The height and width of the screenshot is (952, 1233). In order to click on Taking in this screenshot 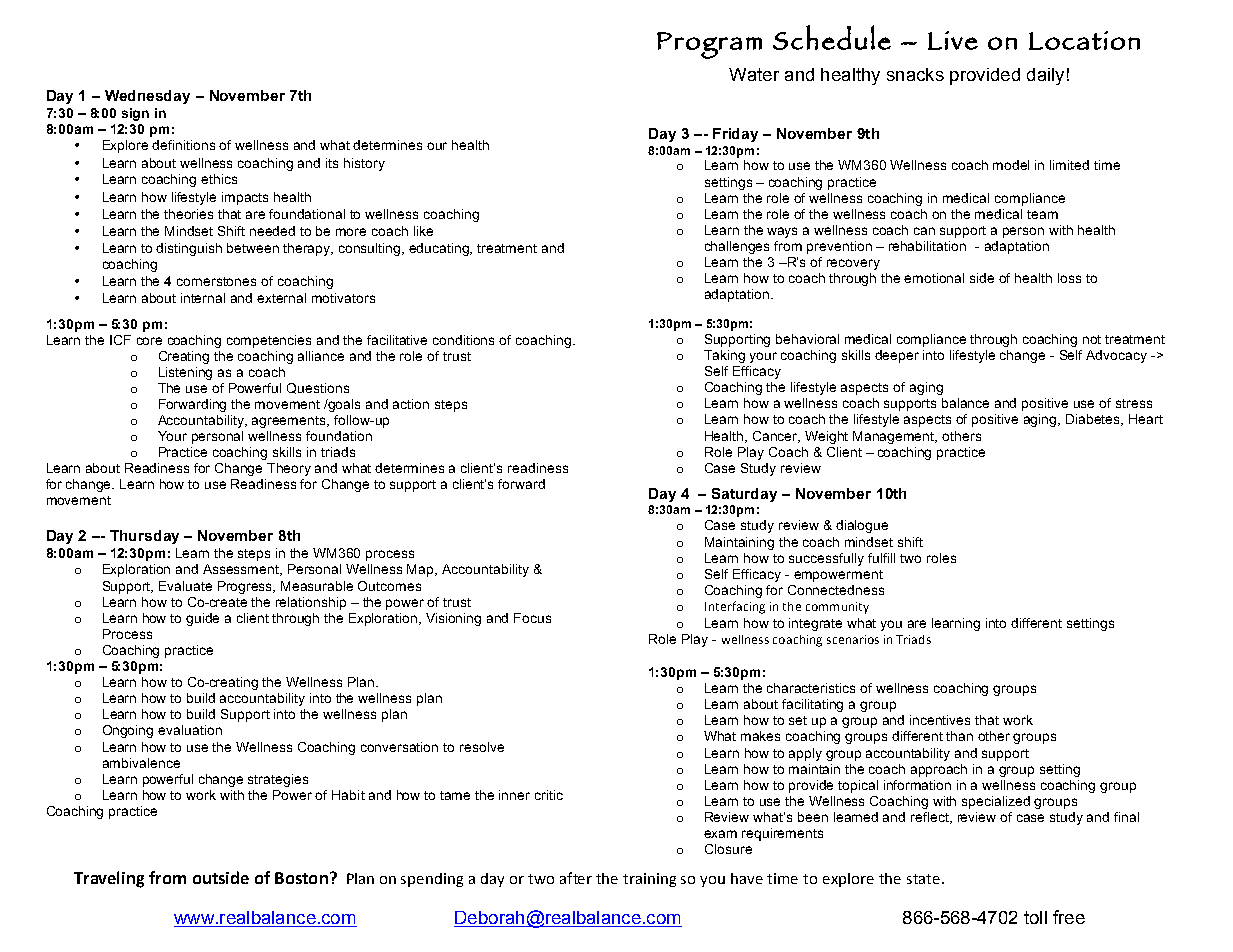, I will do `click(724, 356)`.
